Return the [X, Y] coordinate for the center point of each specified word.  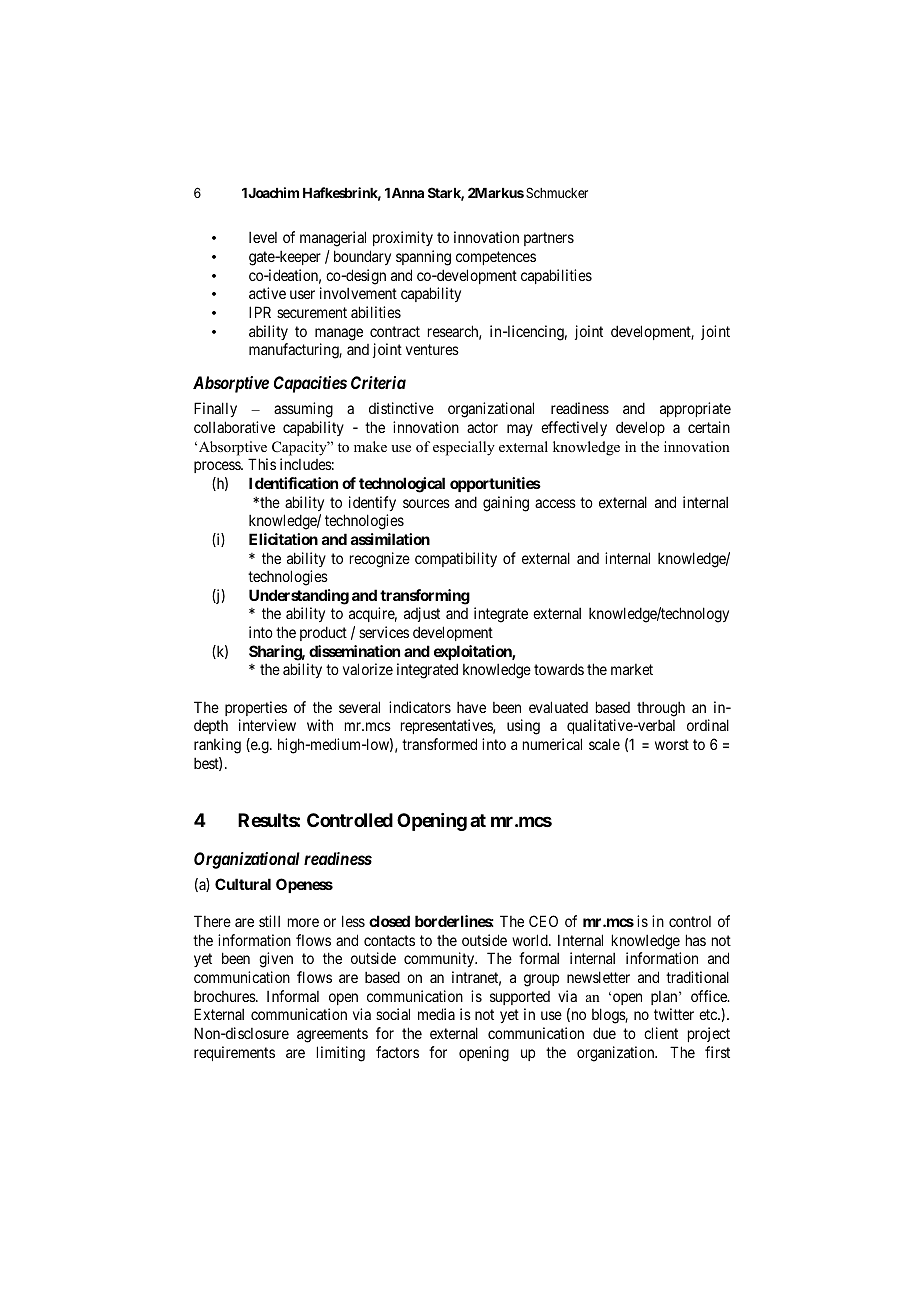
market [632, 669]
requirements [234, 1053]
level [263, 237]
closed [389, 921]
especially [464, 448]
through [661, 709]
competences [496, 258]
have [471, 707]
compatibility [456, 559]
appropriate [695, 409]
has [696, 940]
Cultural [243, 884]
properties [256, 708]
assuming [303, 410]
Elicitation [283, 539]
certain [709, 427]
